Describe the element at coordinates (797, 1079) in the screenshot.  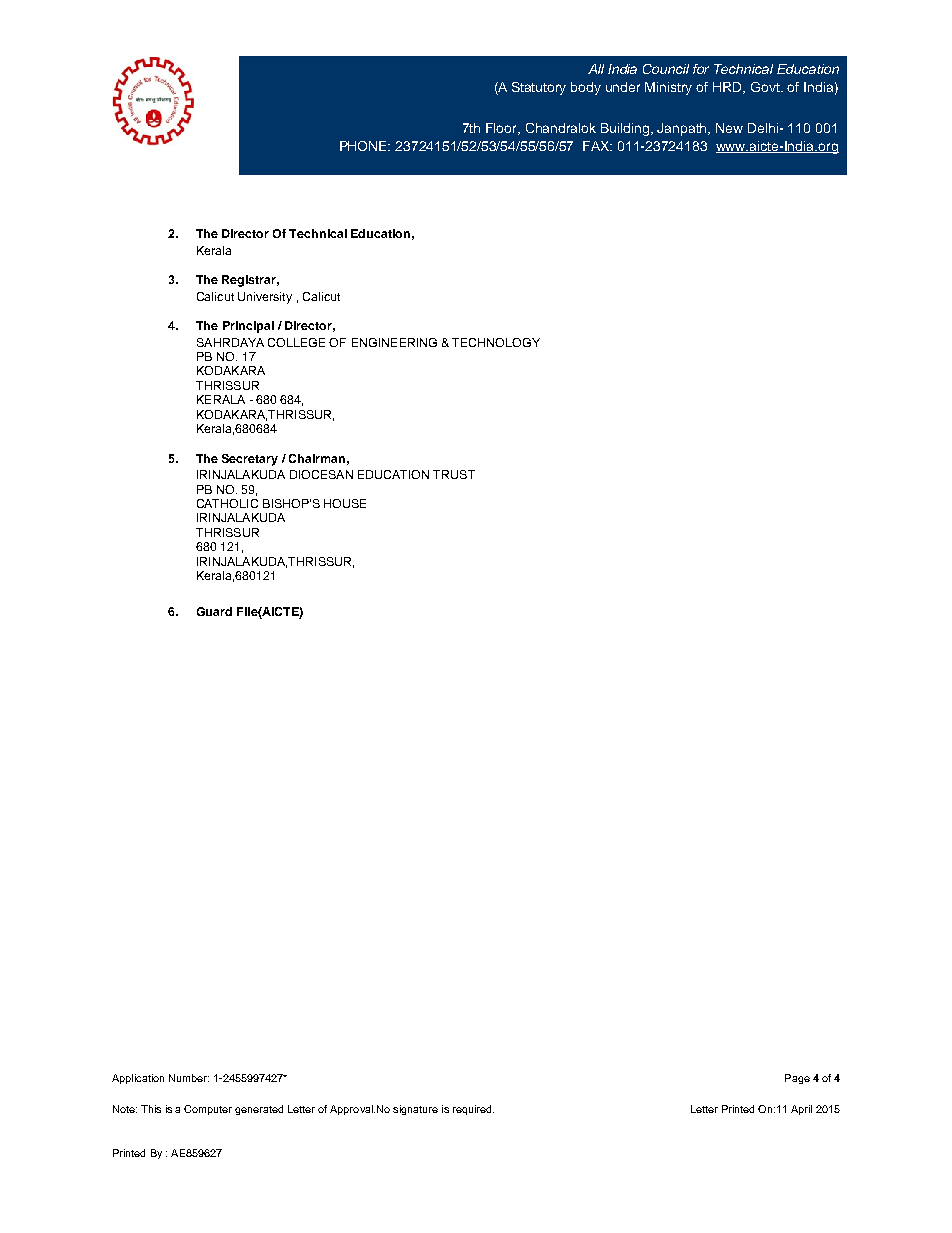
I see `Page` at that location.
